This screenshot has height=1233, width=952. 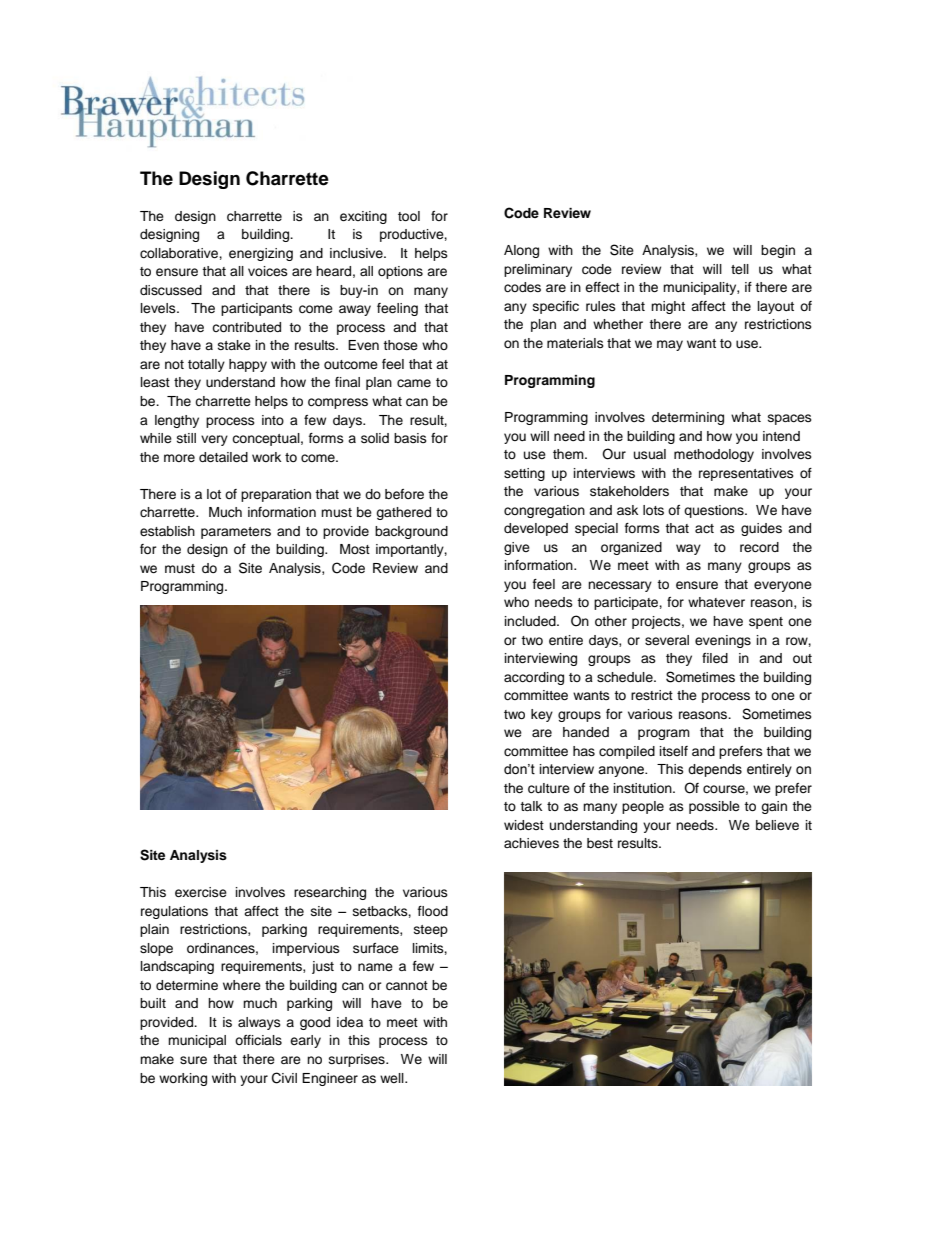 What do you see at coordinates (258, 1040) in the screenshot?
I see `officials` at bounding box center [258, 1040].
